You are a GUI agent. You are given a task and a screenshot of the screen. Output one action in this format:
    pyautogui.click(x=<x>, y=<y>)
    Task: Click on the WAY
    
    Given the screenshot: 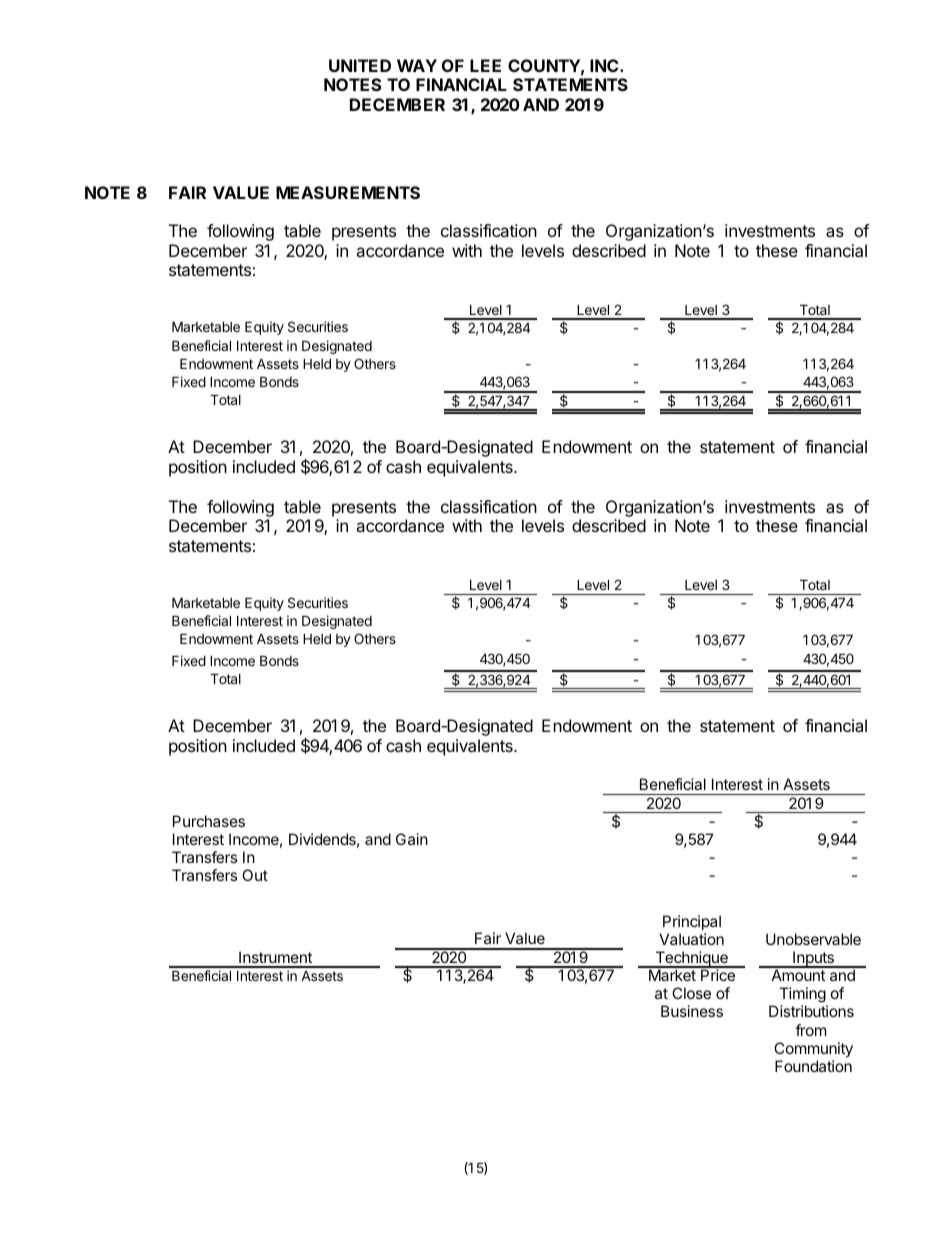 What is the action you would take?
    pyautogui.click(x=417, y=65)
